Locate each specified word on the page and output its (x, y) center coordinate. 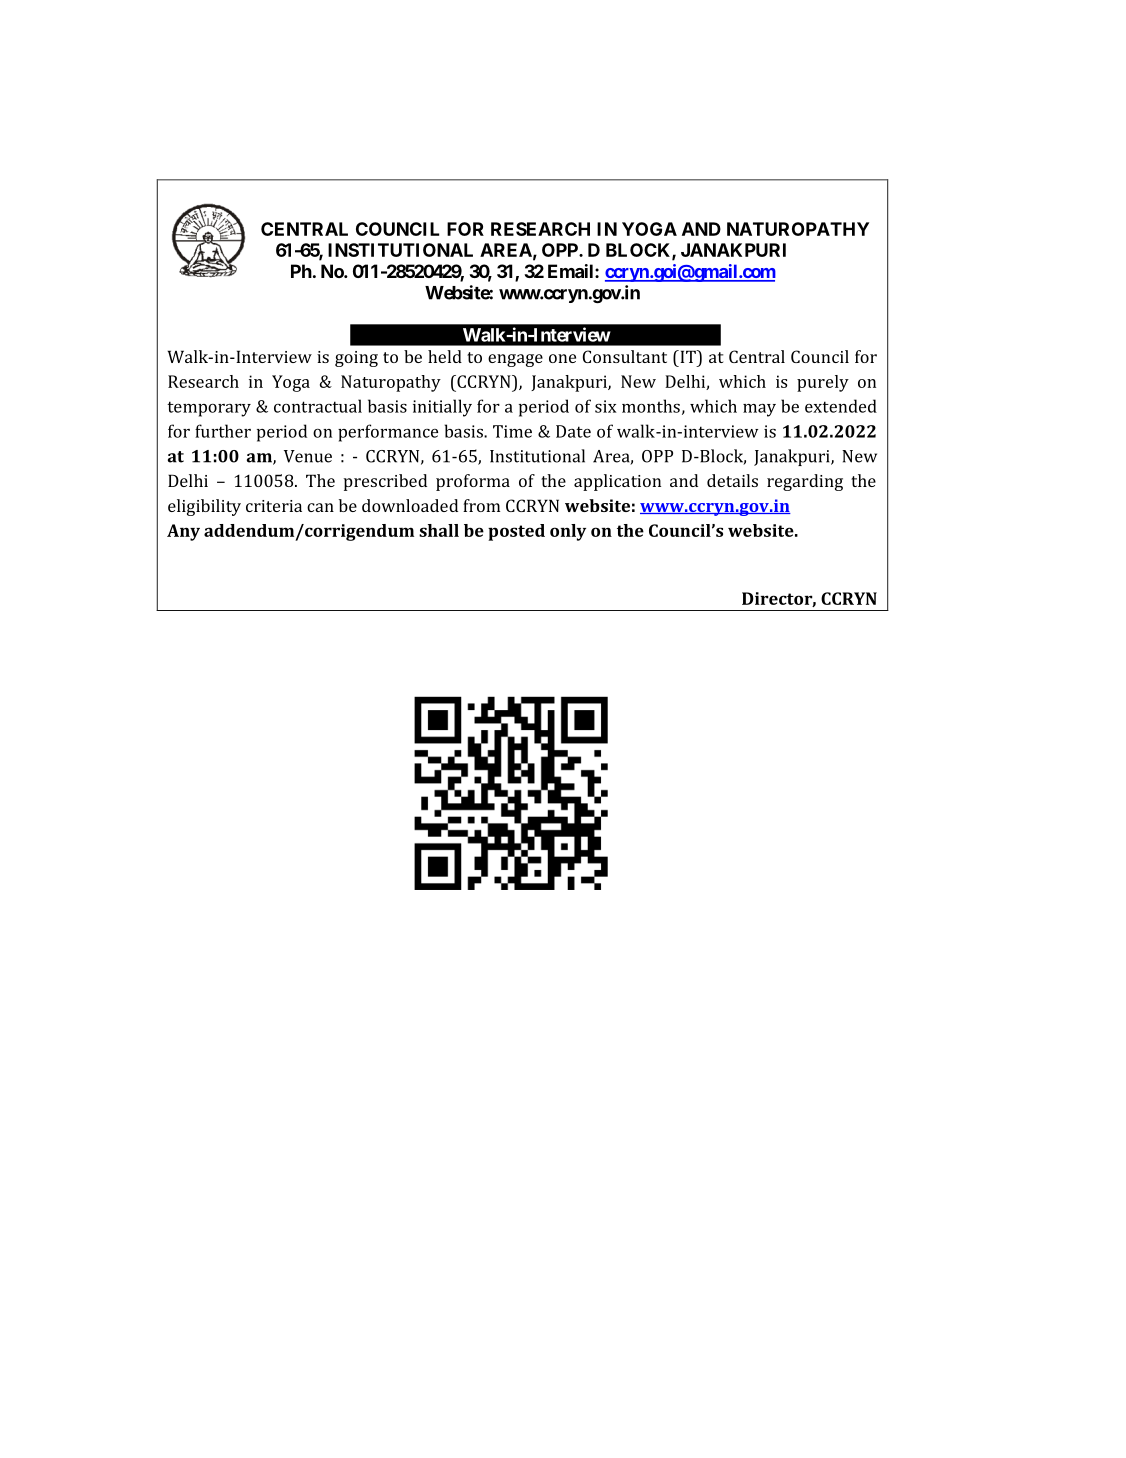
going (356, 359)
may (759, 410)
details (732, 480)
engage (515, 360)
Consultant (625, 356)
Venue (308, 456)
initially (442, 408)
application (617, 482)
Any (183, 532)
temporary (209, 409)
